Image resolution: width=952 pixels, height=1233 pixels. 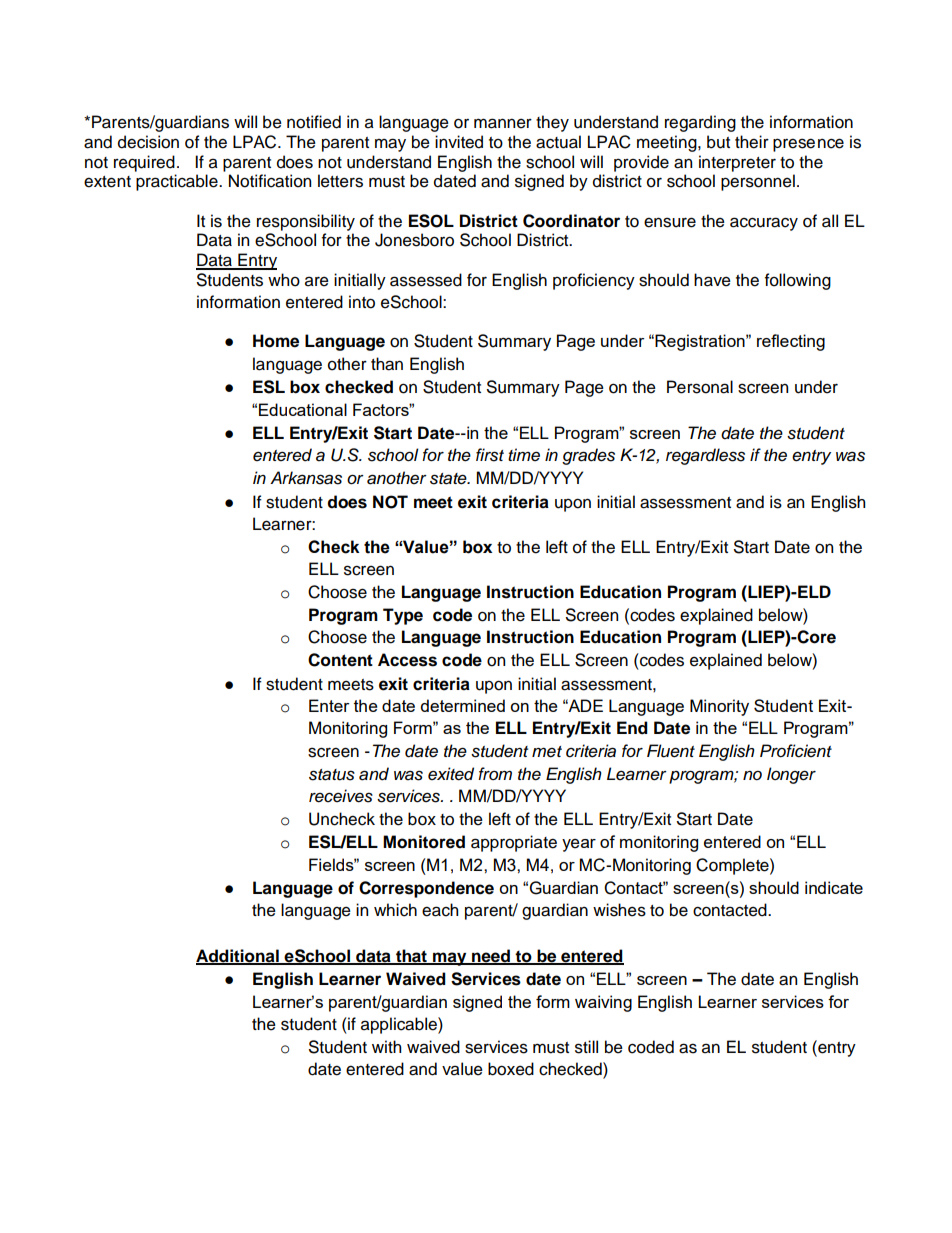 What do you see at coordinates (752, 142) in the screenshot?
I see `their` at bounding box center [752, 142].
